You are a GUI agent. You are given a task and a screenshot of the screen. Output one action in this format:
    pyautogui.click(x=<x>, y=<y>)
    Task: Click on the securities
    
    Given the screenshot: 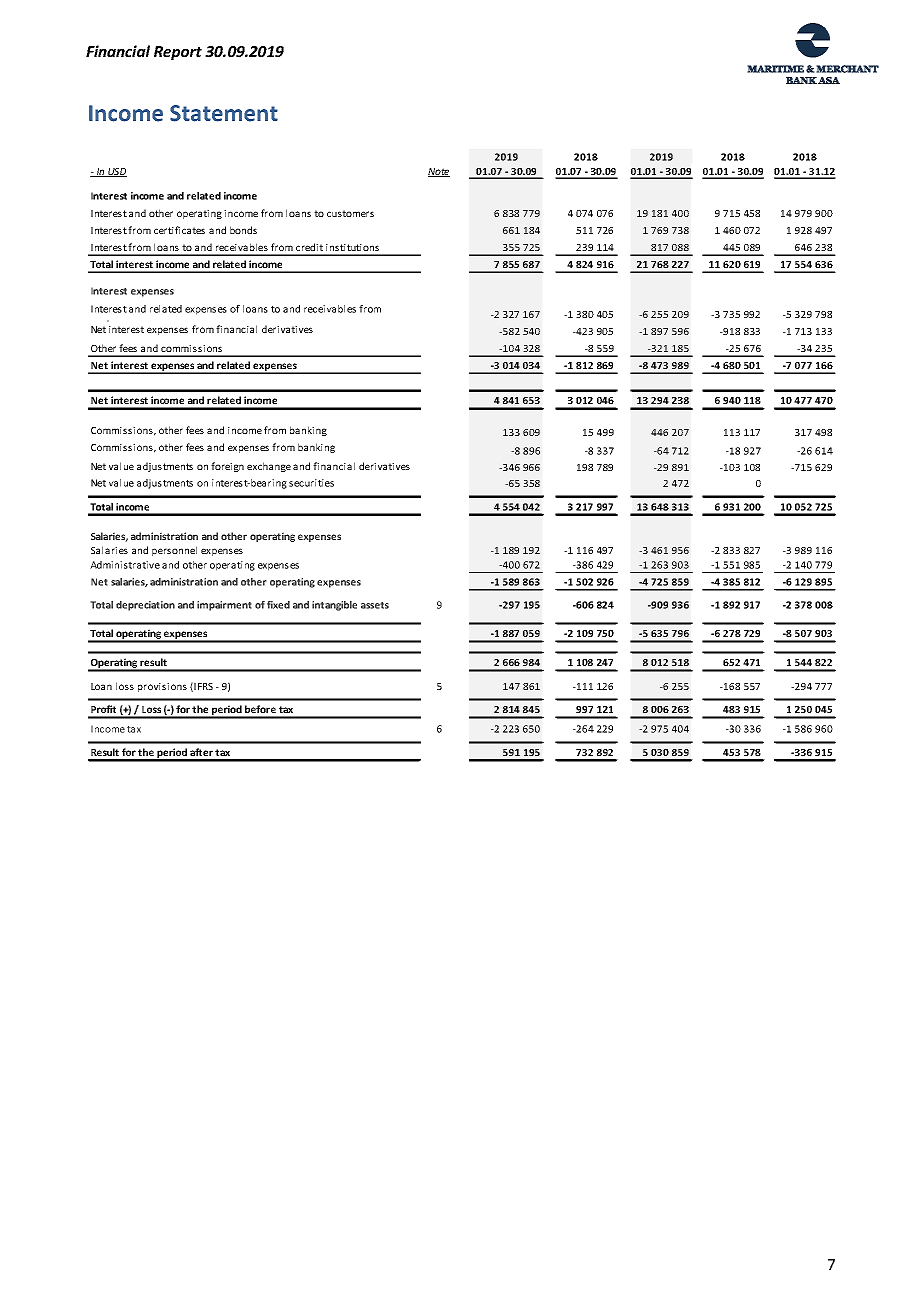 What is the action you would take?
    pyautogui.click(x=311, y=483)
